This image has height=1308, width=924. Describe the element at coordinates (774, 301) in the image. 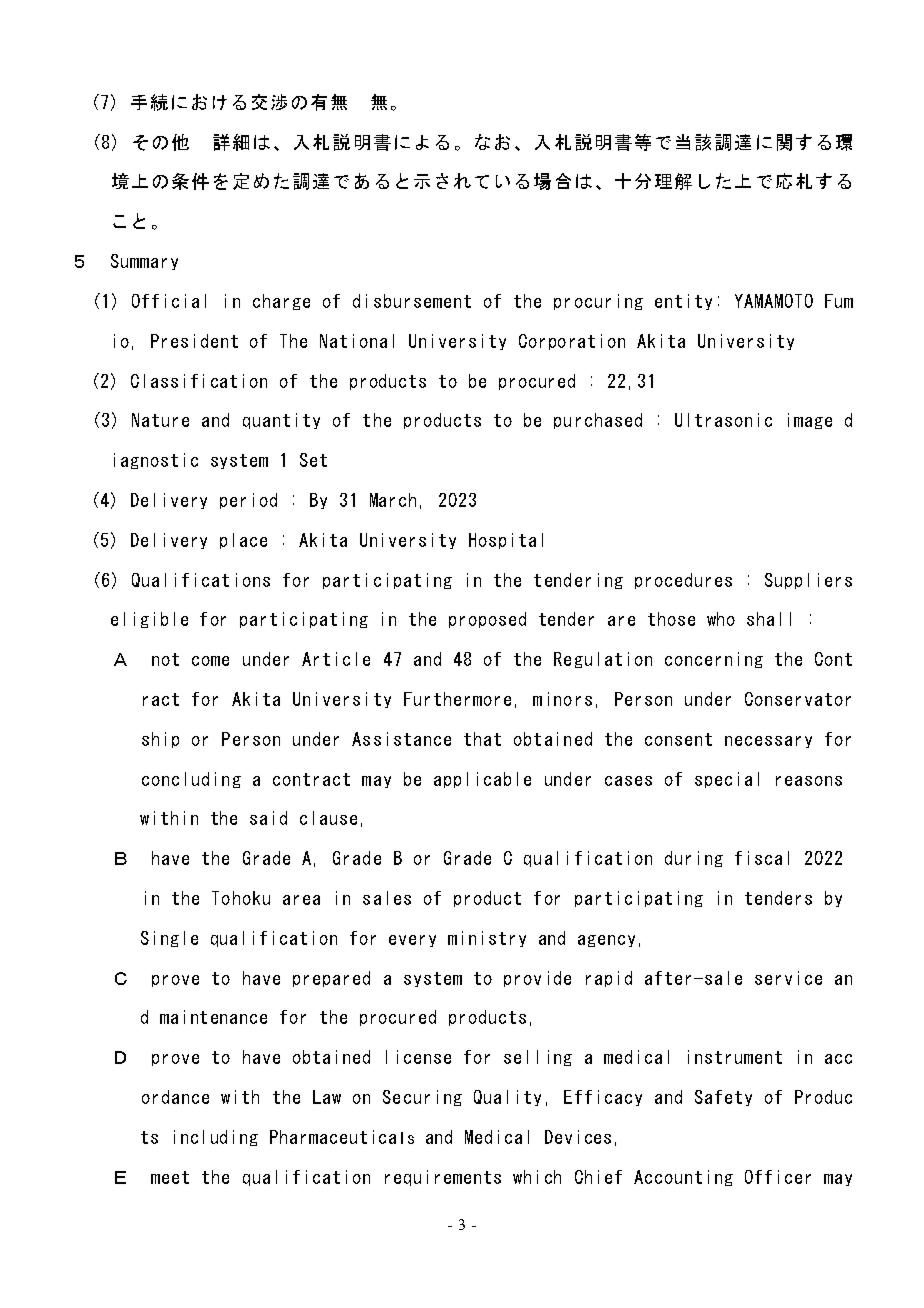

I see `YAMAMOTO` at that location.
